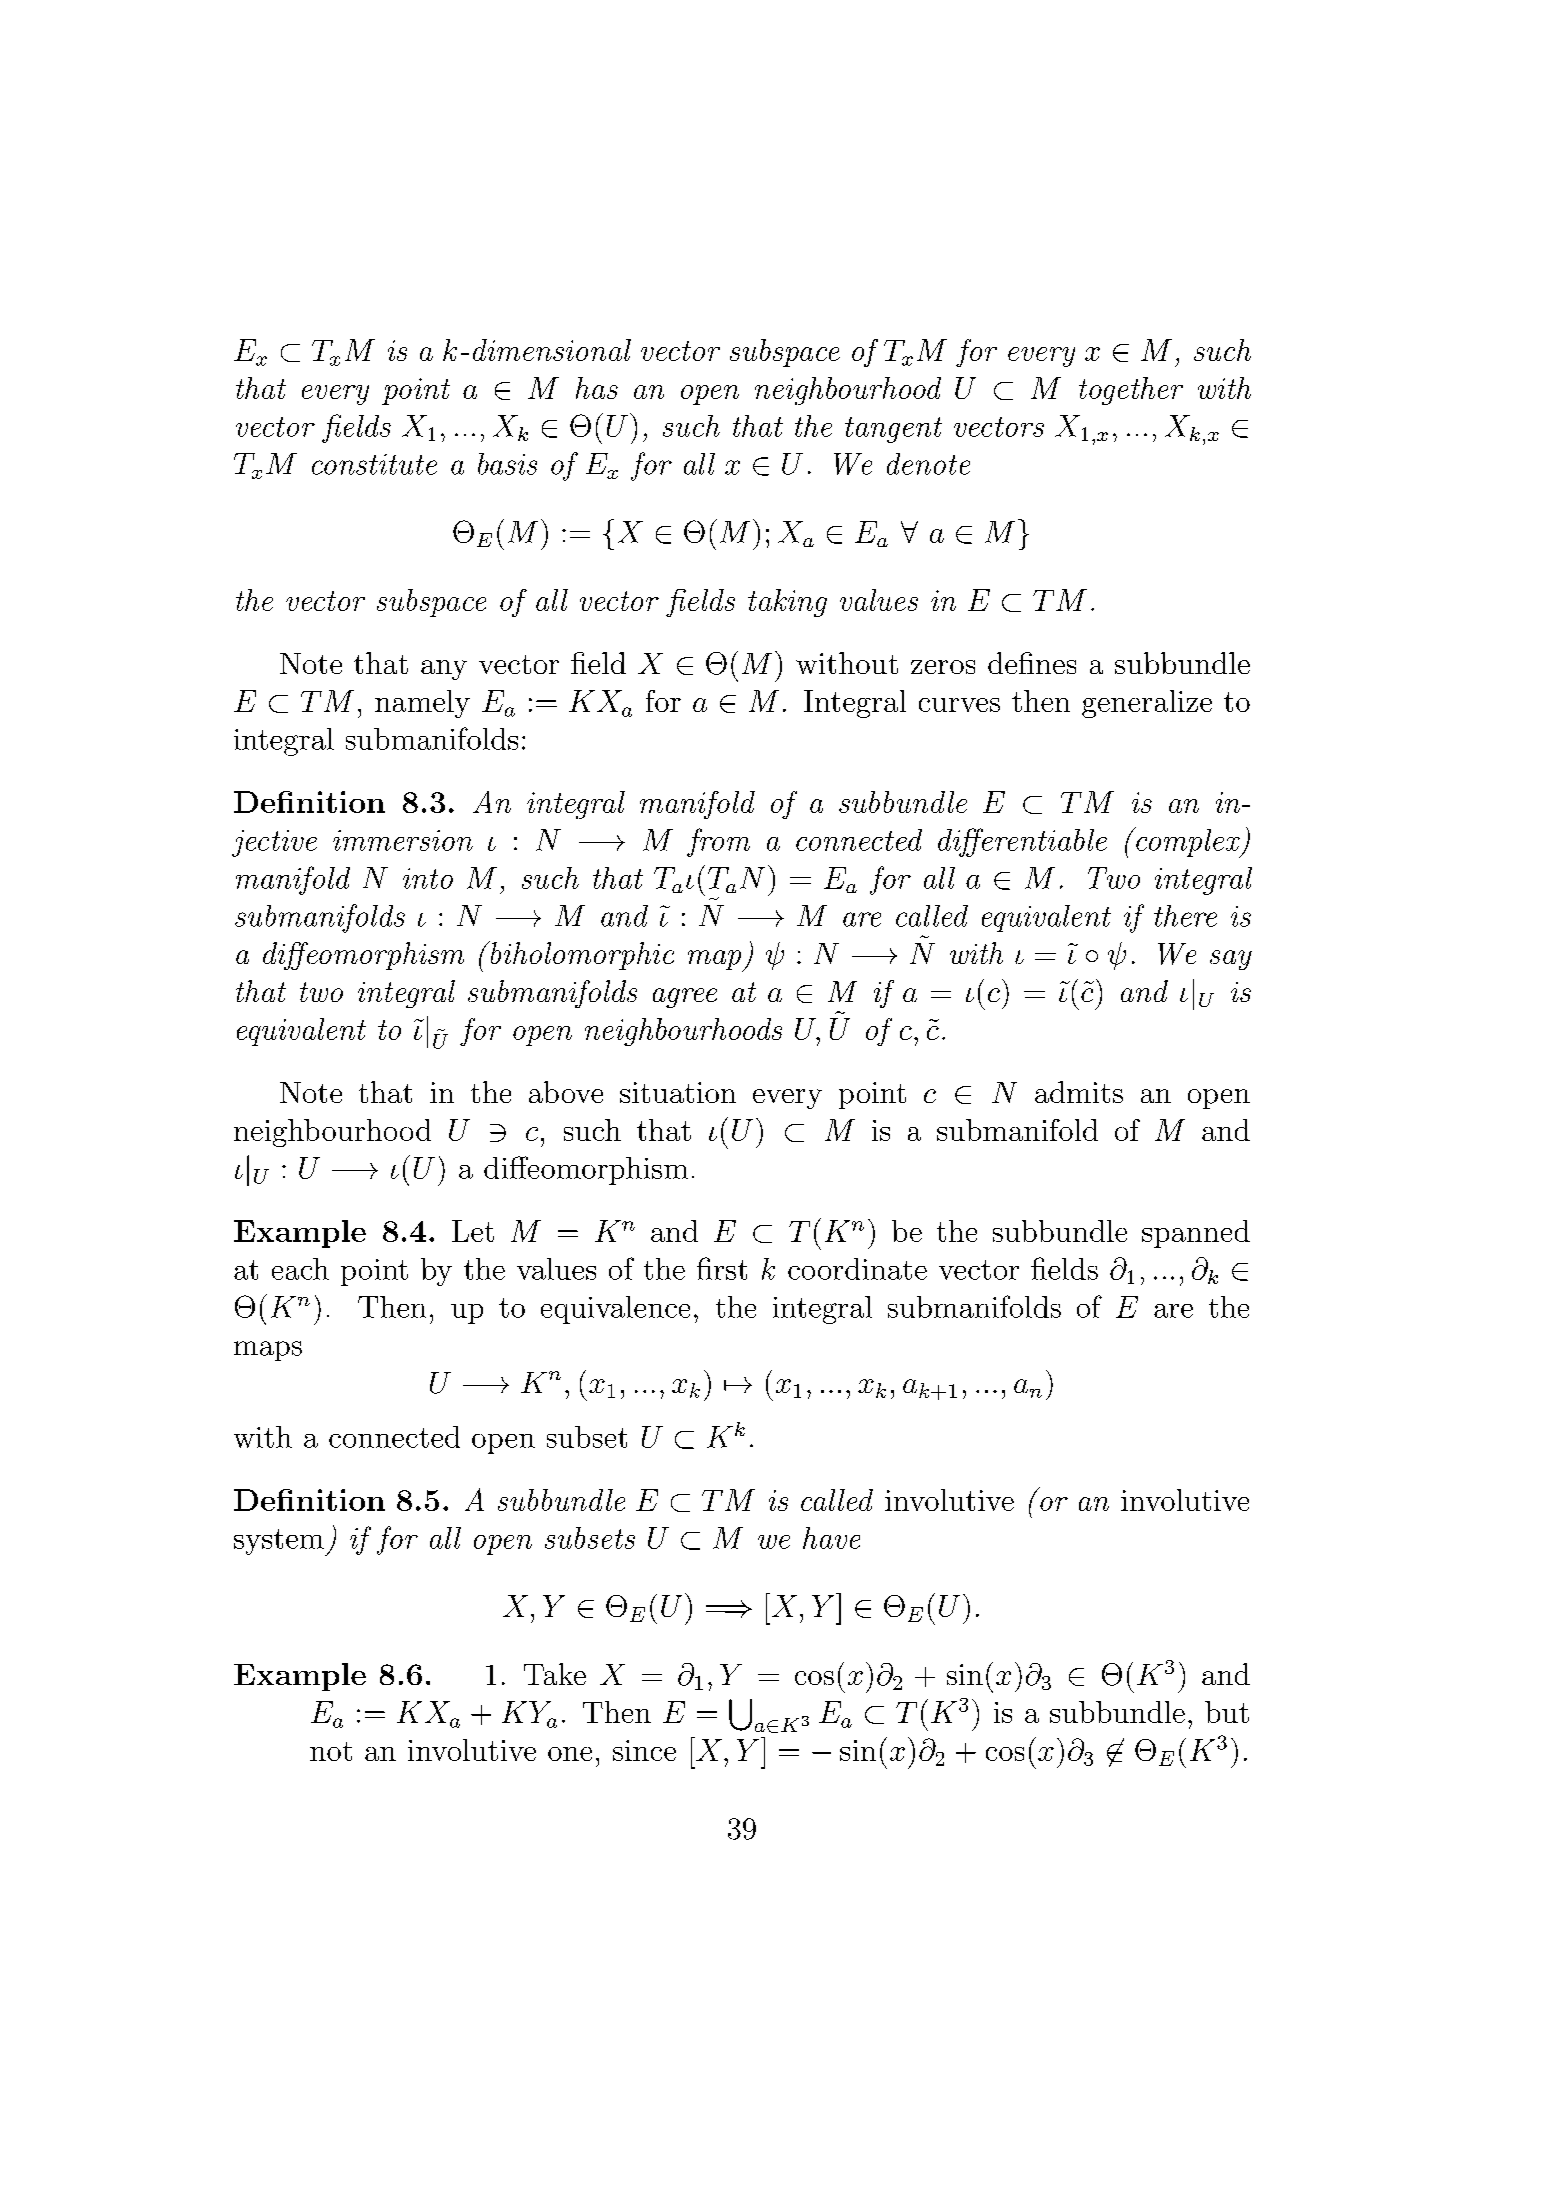  What do you see at coordinates (555, 1674) in the screenshot?
I see `Take` at bounding box center [555, 1674].
